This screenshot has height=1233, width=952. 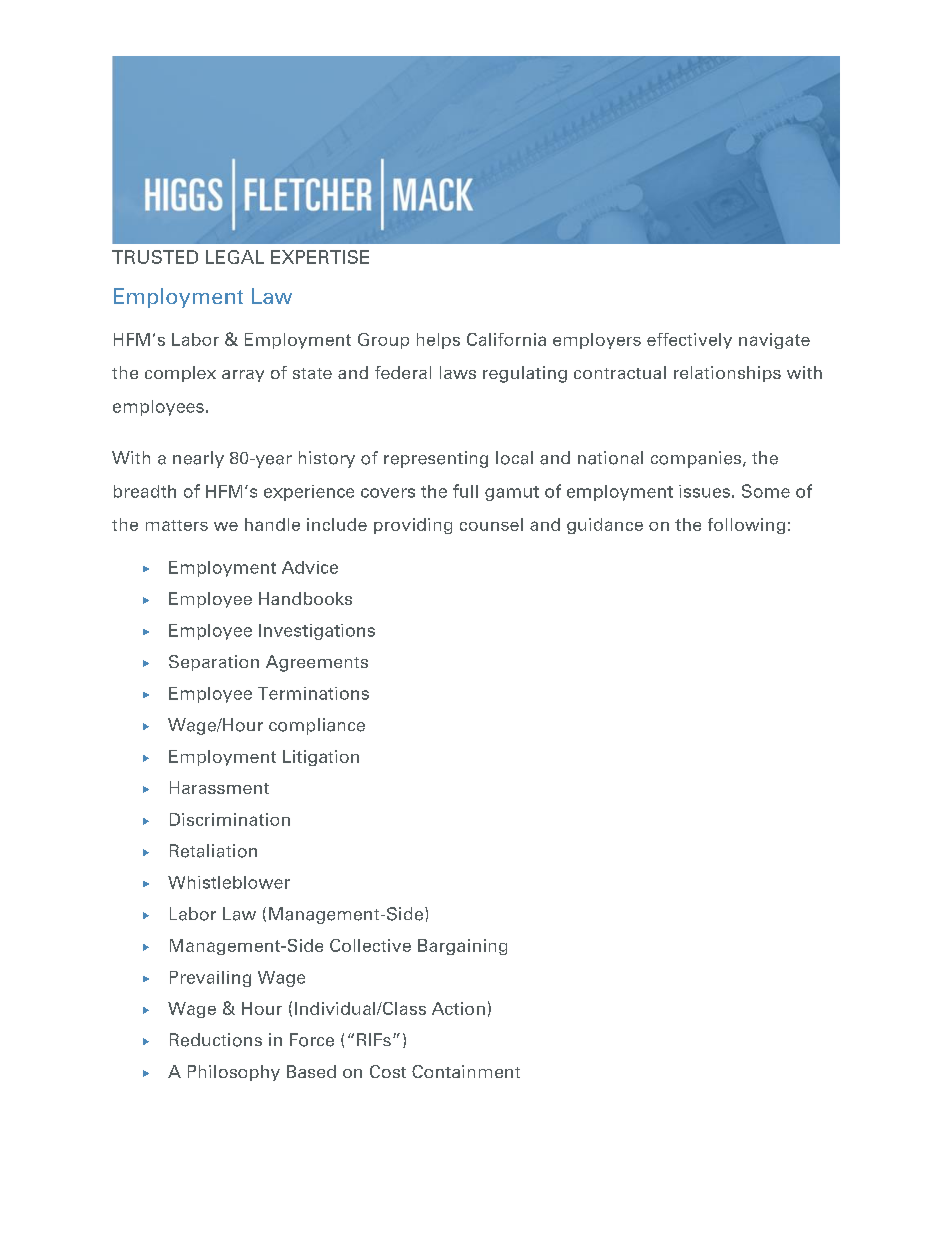 I want to click on LEGAL, so click(x=235, y=257).
